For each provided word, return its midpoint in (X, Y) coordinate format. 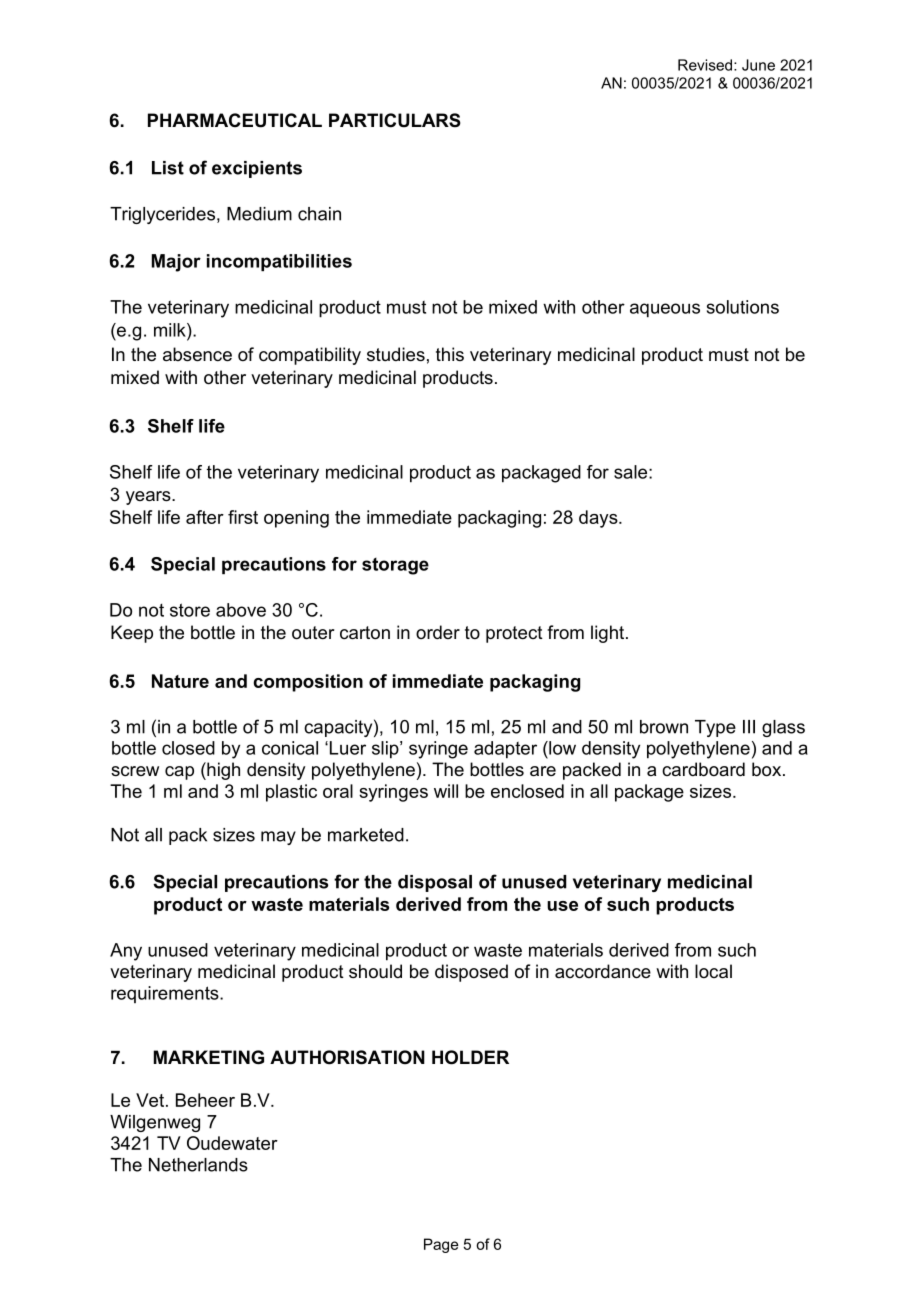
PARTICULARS (395, 120)
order (438, 632)
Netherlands (198, 1165)
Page (441, 1245)
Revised (706, 65)
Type (715, 728)
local (713, 971)
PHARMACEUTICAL (235, 120)
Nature (180, 681)
